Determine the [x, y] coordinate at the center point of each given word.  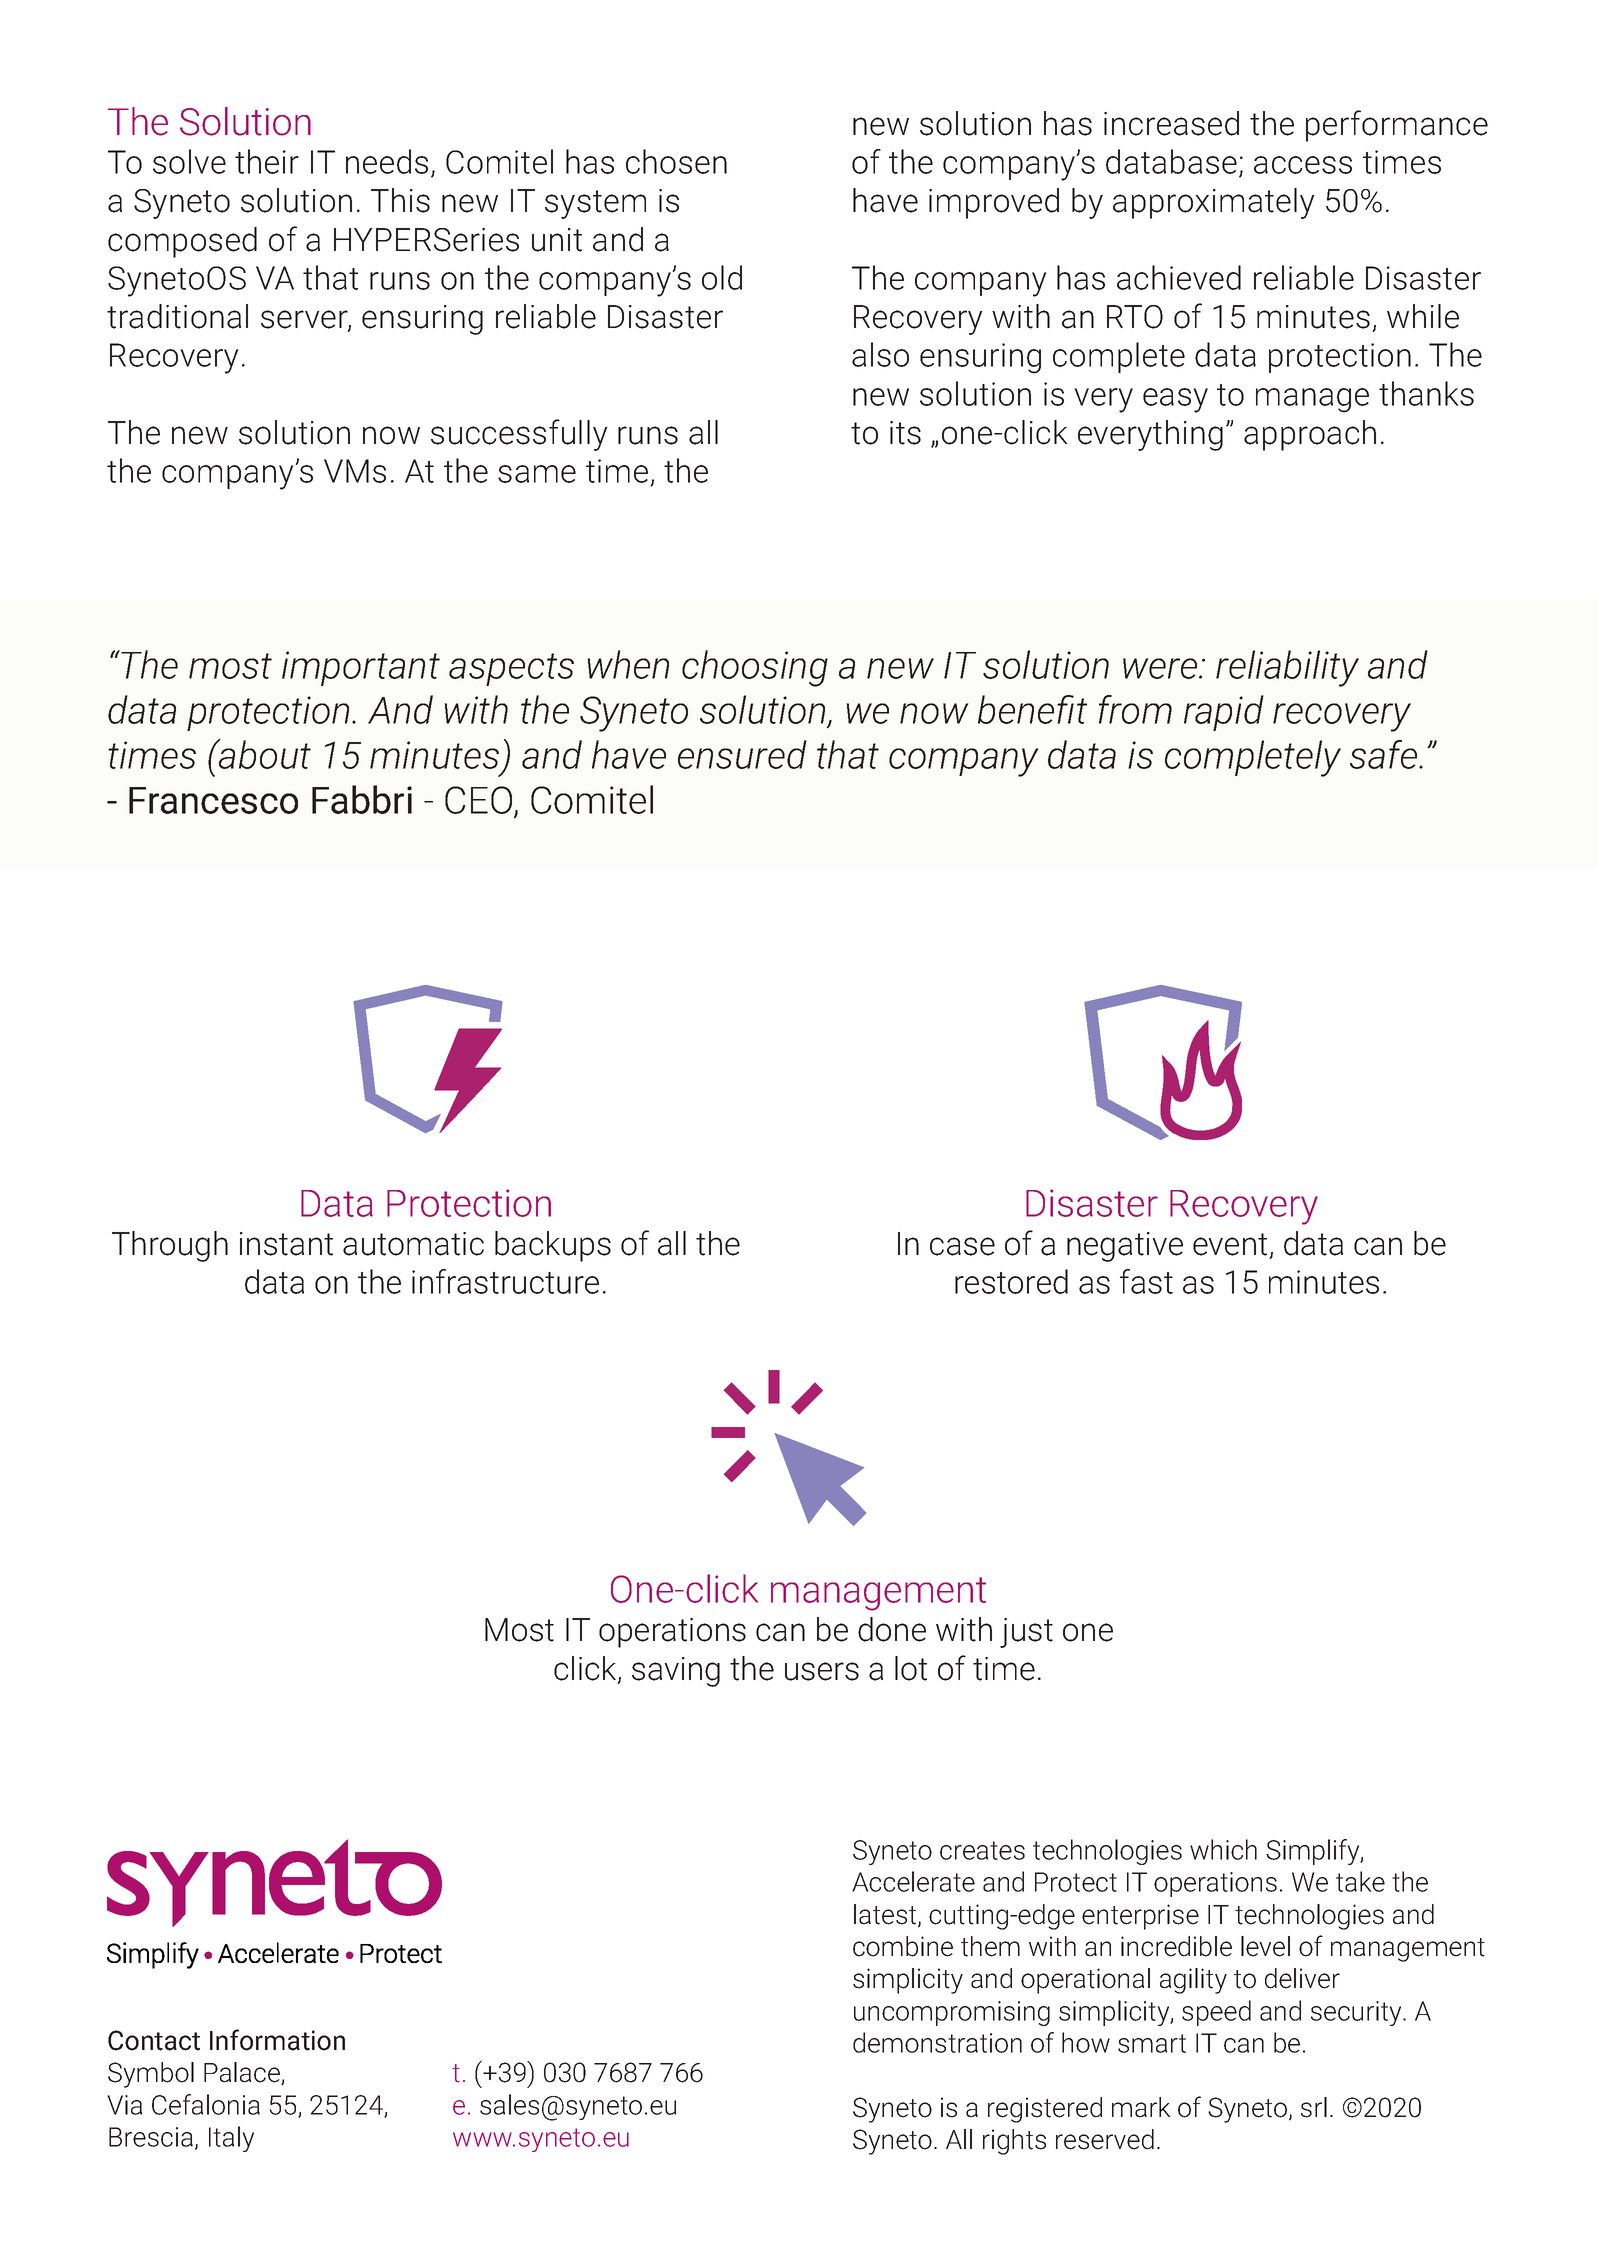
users [822, 1671]
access [1303, 165]
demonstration [937, 2042]
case [962, 1246]
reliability [1287, 668]
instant [286, 1244]
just [1026, 1633]
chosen [676, 161]
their [267, 161]
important [361, 668]
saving [676, 1672]
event [1230, 1244]
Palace [243, 2073]
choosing [755, 668]
